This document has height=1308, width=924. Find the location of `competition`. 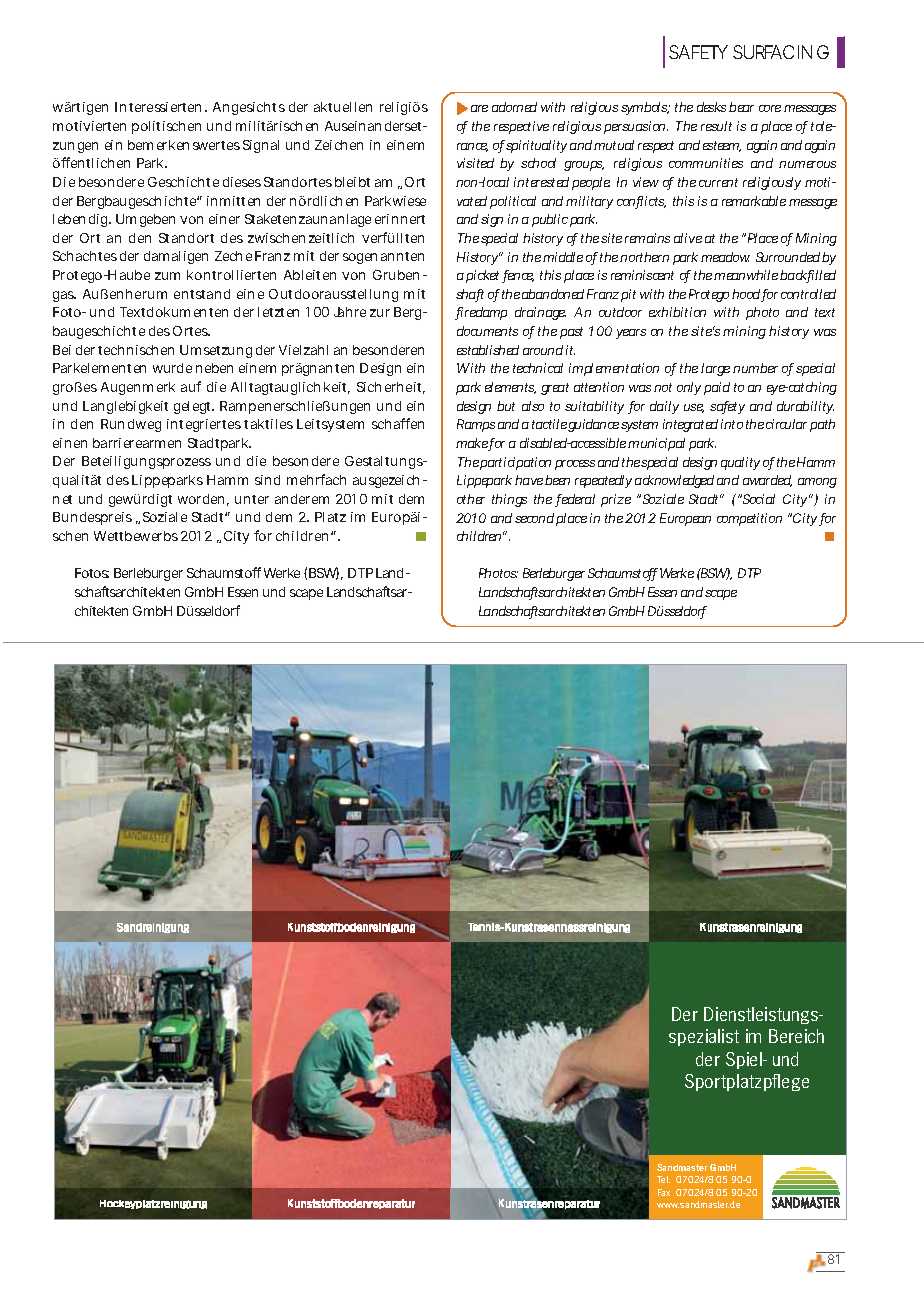

competition is located at coordinates (749, 519).
